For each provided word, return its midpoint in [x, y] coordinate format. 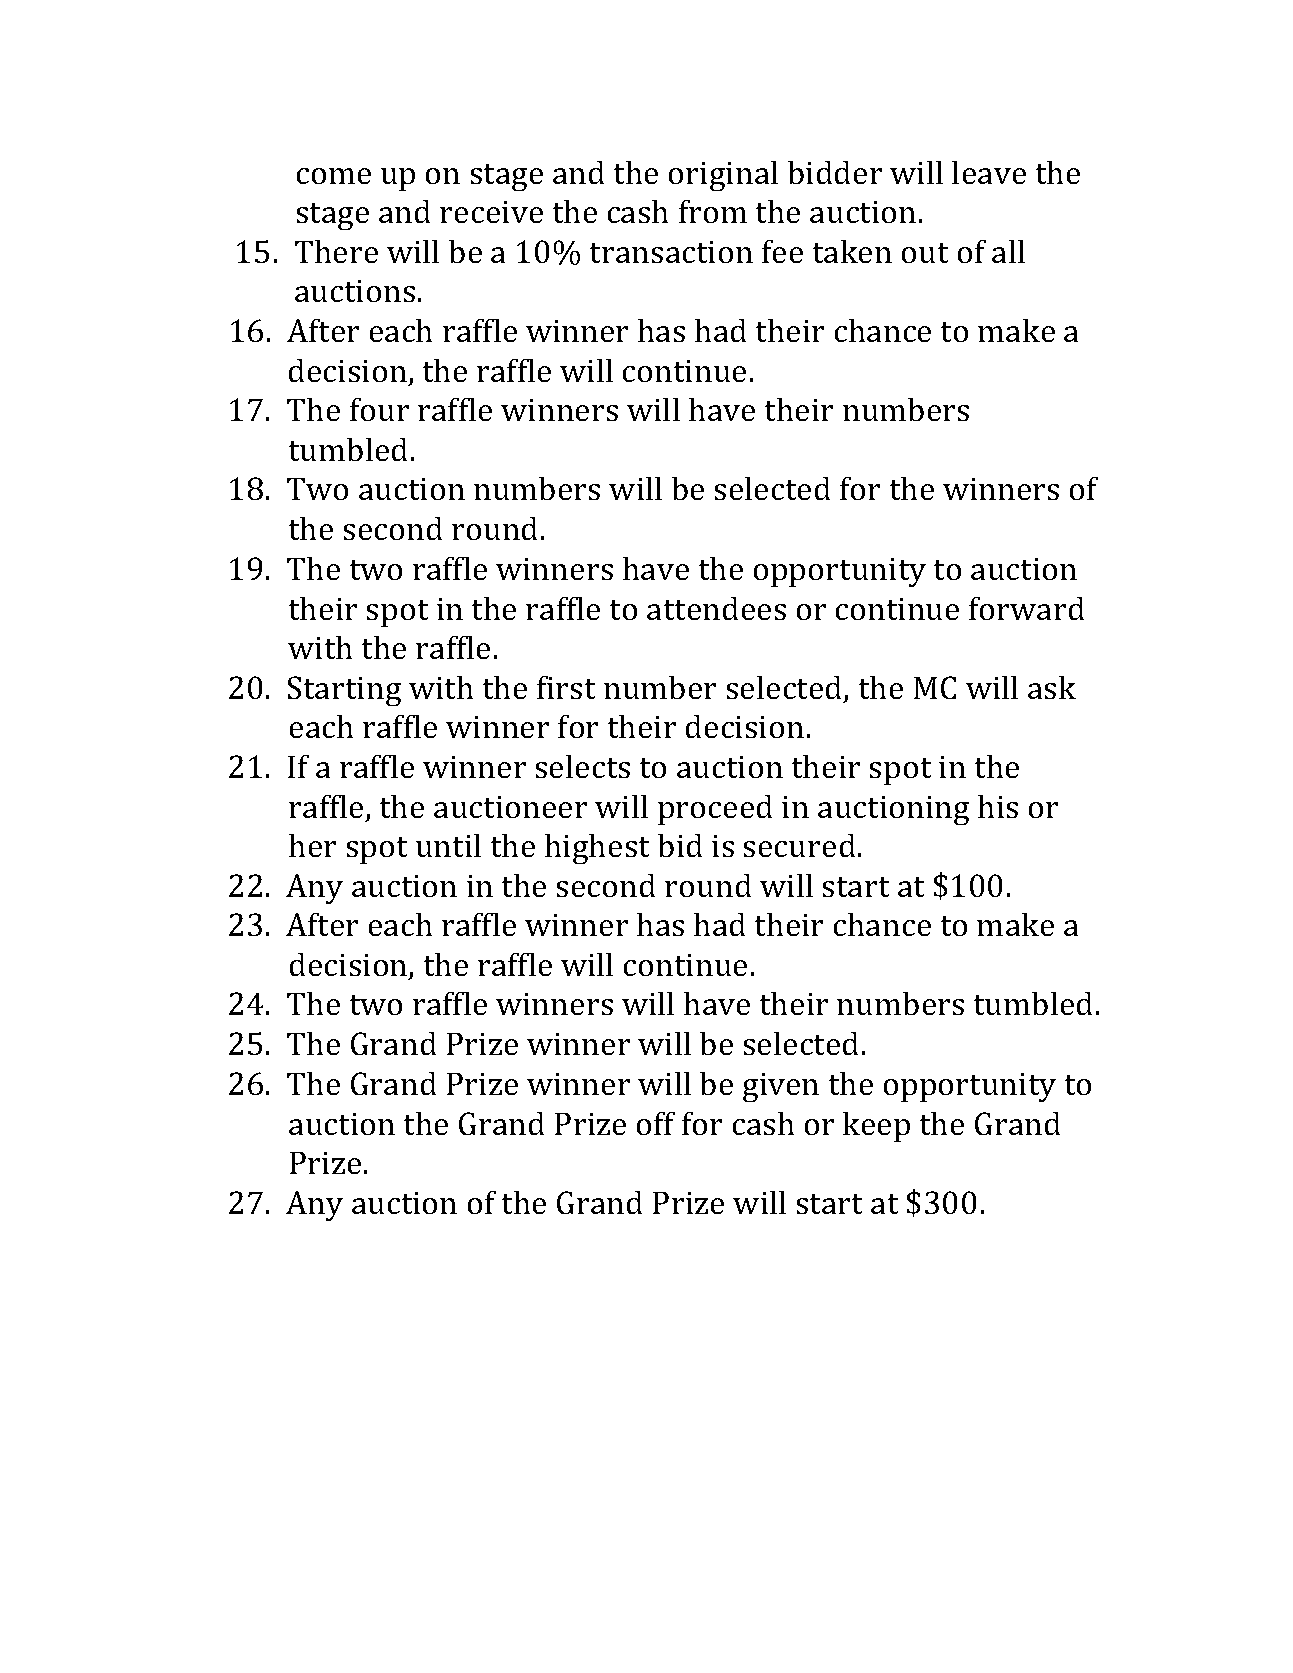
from [713, 211]
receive [491, 212]
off [656, 1123]
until [448, 845]
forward [1026, 608]
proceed [715, 810]
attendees [716, 608]
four [379, 409]
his [998, 806]
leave [989, 172]
